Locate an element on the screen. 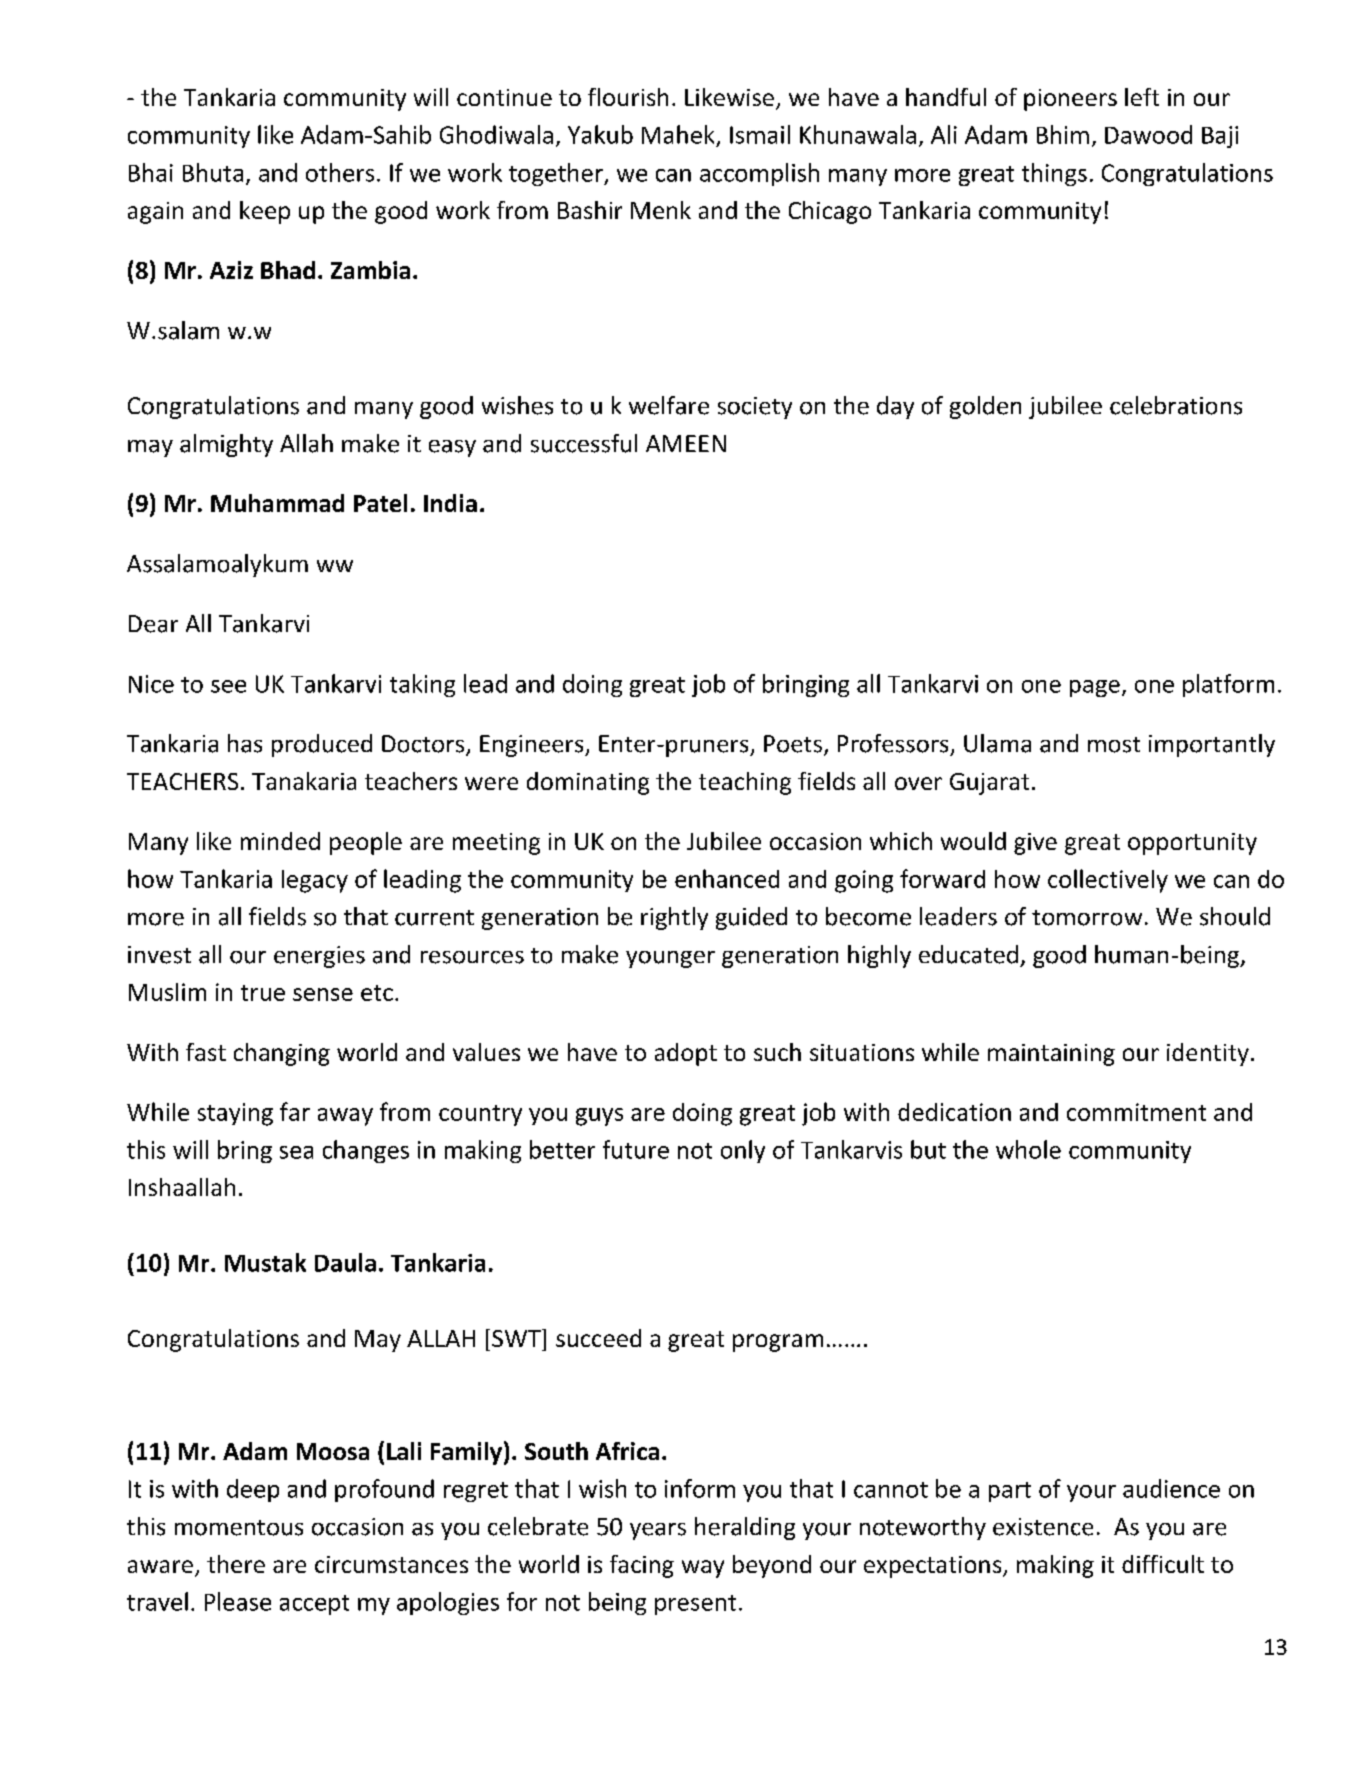 The height and width of the screenshot is (1771, 1368). Ismail is located at coordinates (760, 134).
